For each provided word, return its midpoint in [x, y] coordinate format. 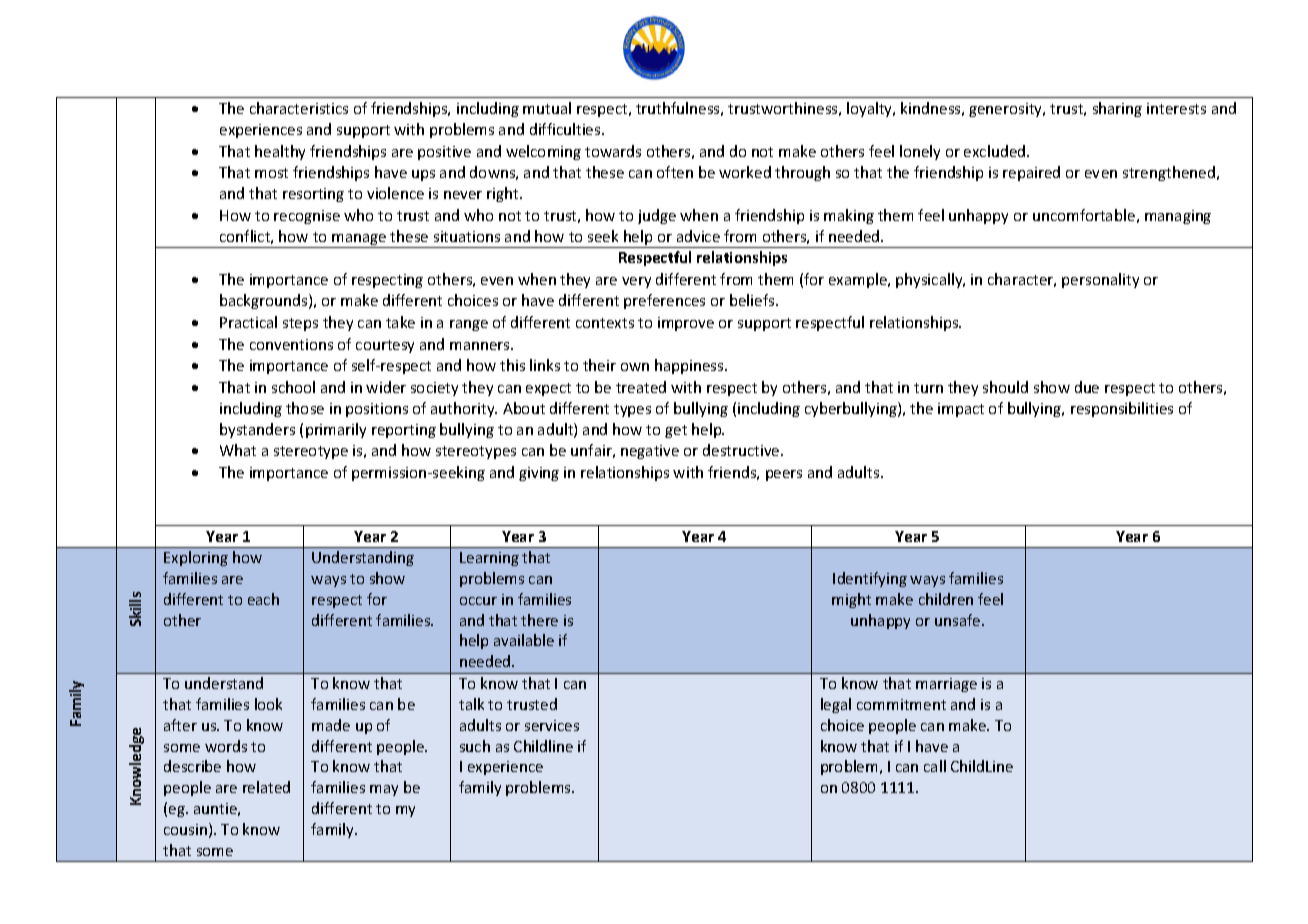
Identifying [870, 579]
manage [359, 241]
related [266, 787]
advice [698, 236]
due [1087, 387]
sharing [1117, 109]
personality [1100, 280]
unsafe [959, 620]
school [293, 387]
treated [641, 387]
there [539, 620]
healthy [280, 152]
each [263, 599]
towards [613, 151]
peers [784, 475]
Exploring [196, 558]
